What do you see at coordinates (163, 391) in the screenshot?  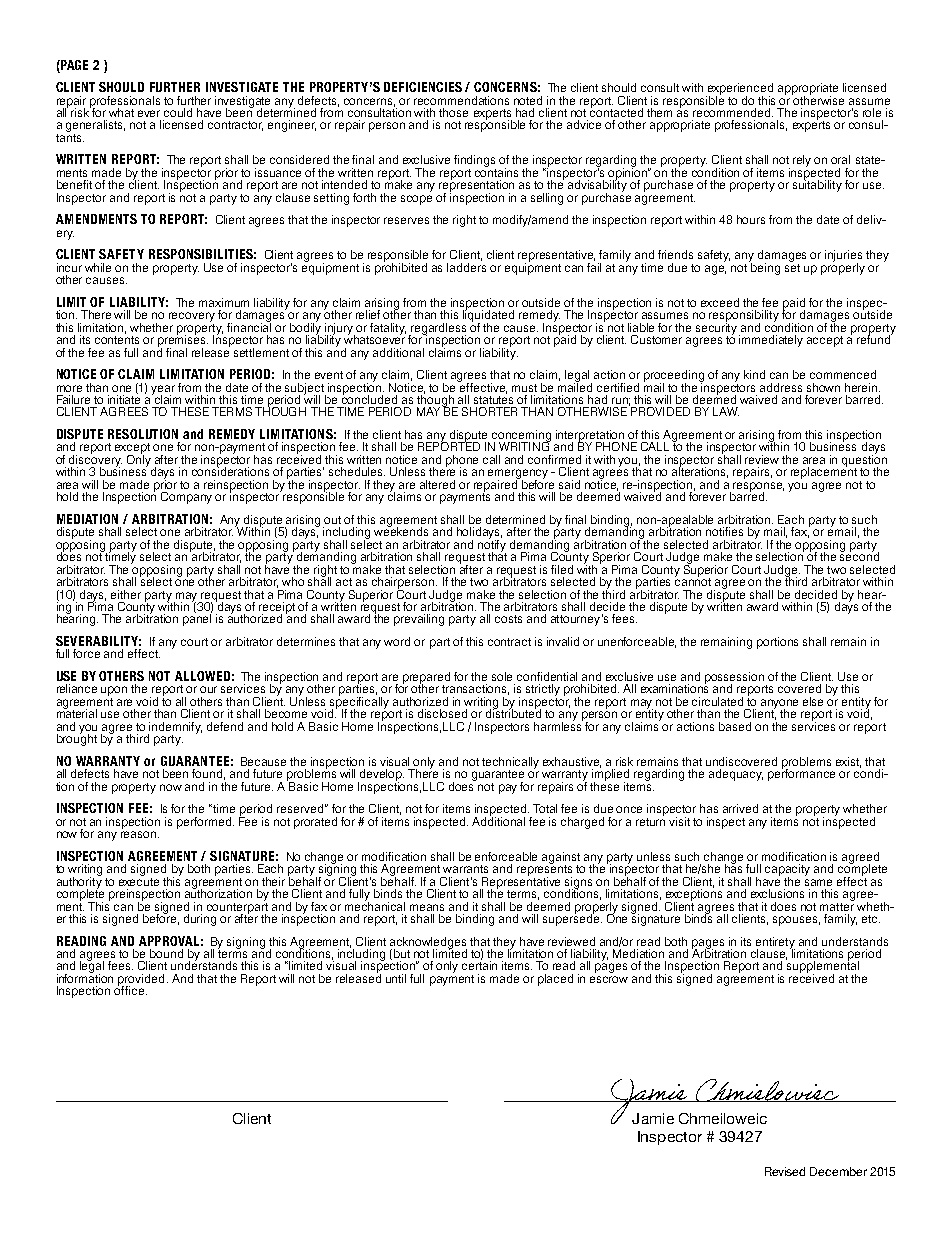 I see `year` at bounding box center [163, 391].
